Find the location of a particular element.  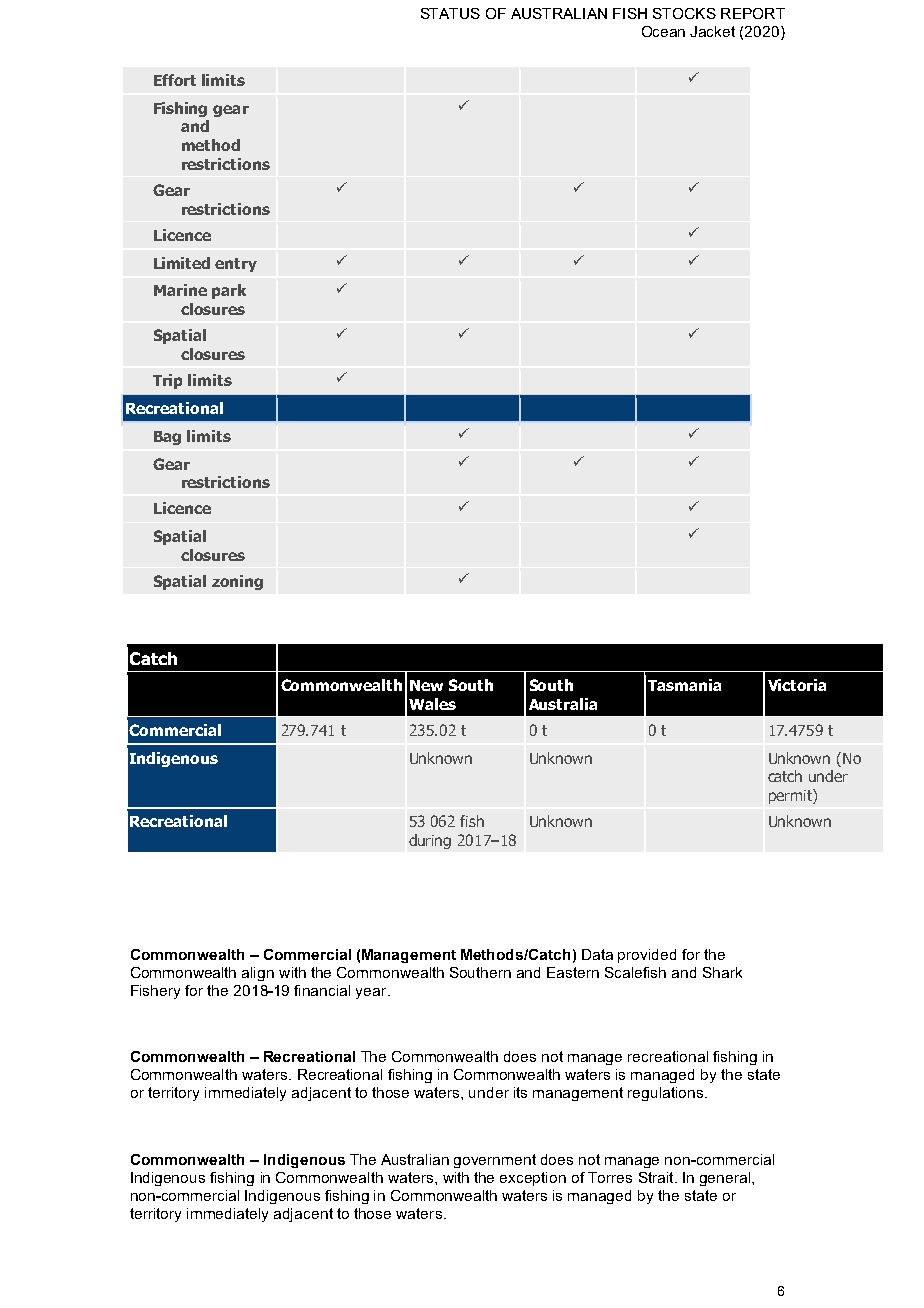

permit is located at coordinates (791, 796).
